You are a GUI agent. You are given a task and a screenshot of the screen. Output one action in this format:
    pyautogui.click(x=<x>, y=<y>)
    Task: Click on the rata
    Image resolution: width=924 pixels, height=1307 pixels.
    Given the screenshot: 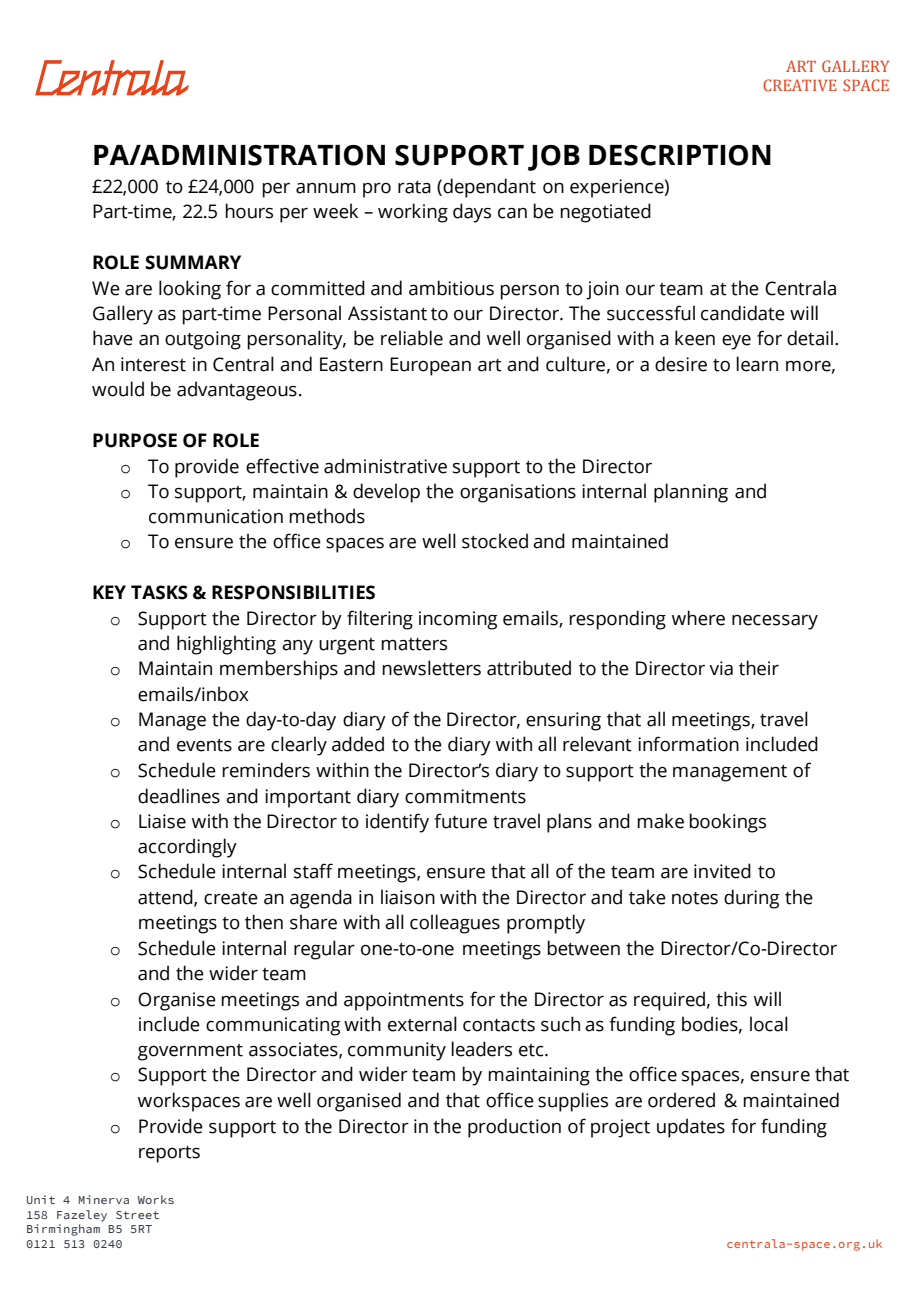 What is the action you would take?
    pyautogui.click(x=414, y=187)
